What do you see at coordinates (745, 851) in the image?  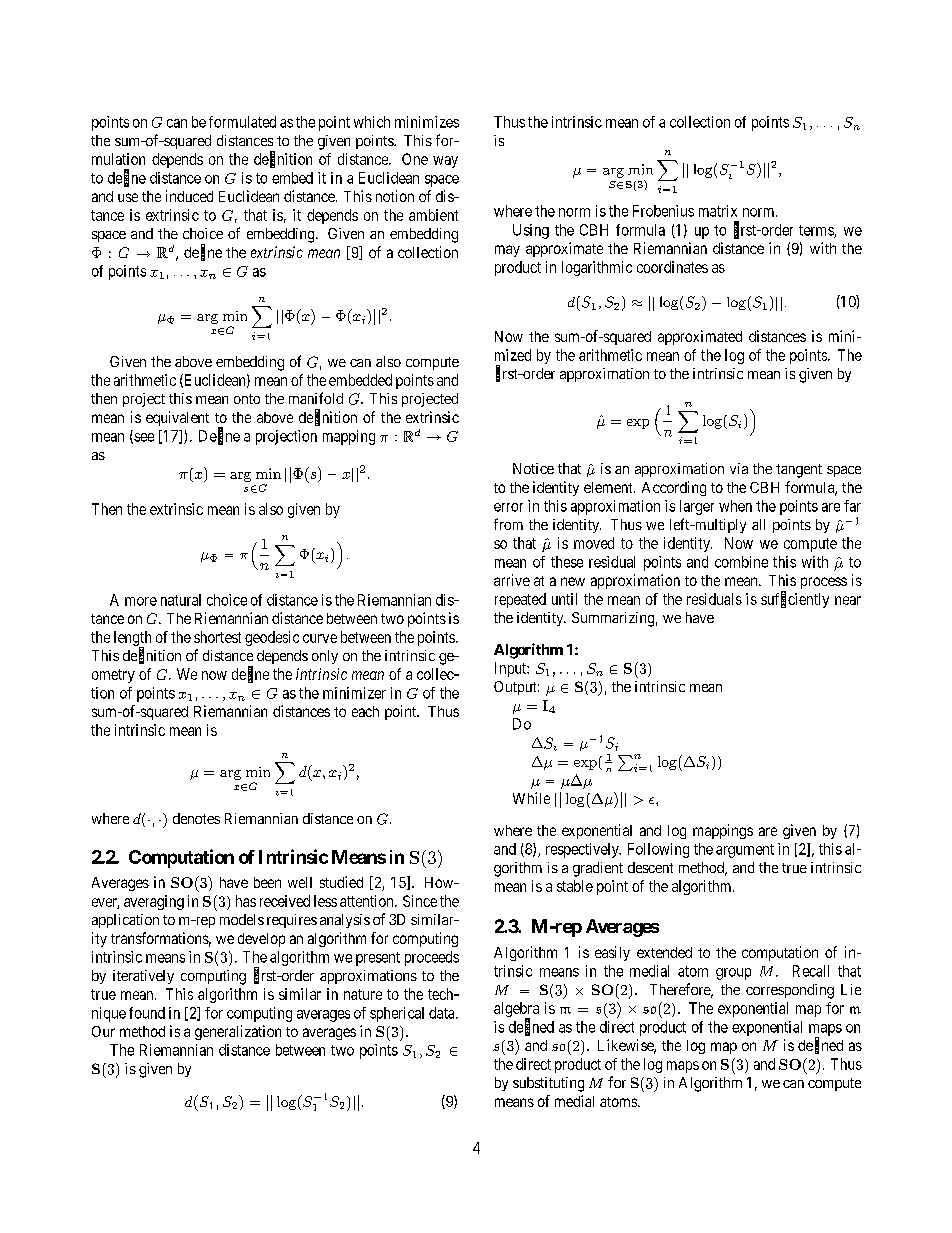 I see `argument` at bounding box center [745, 851].
